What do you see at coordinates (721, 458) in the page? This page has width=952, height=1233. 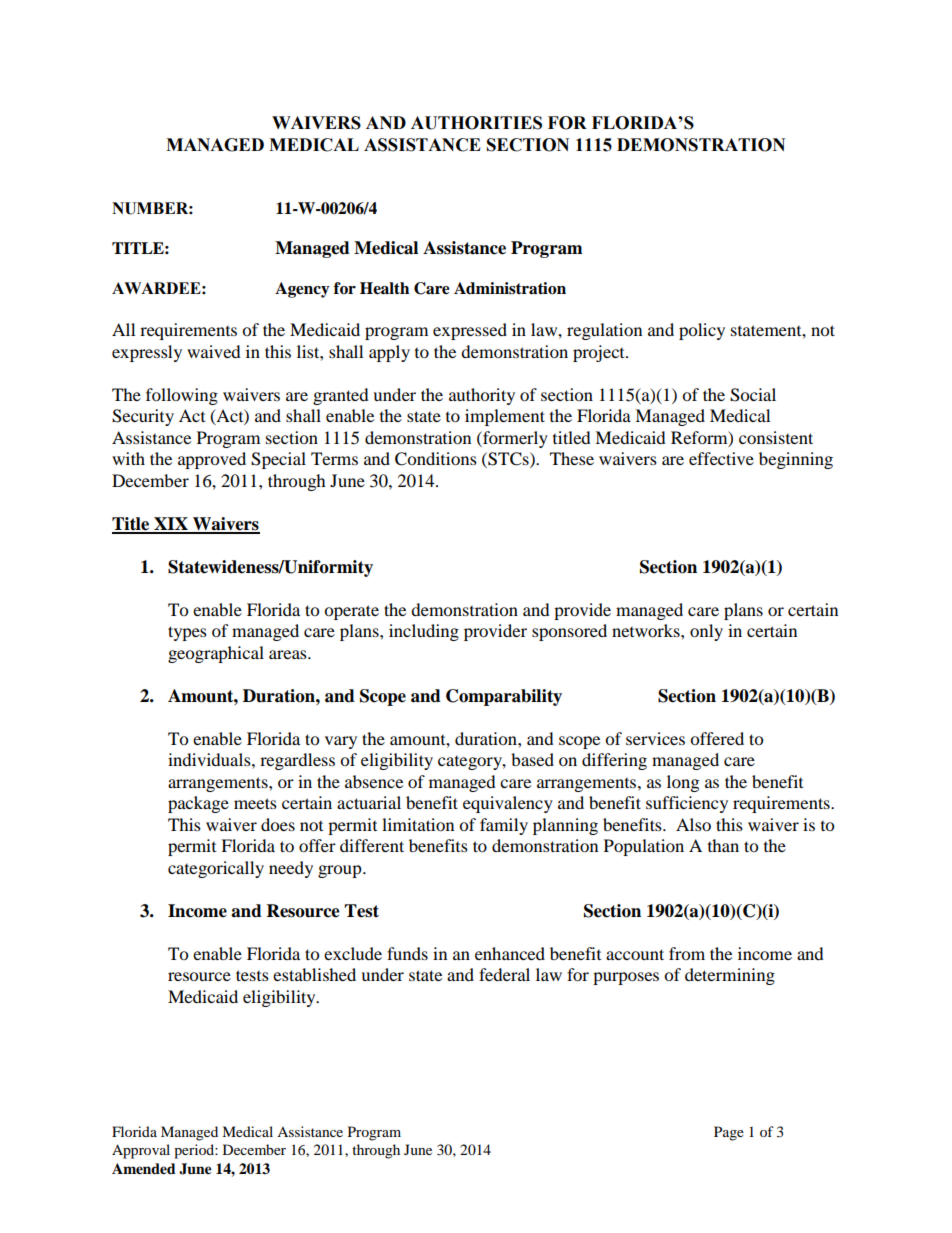 I see `effective` at bounding box center [721, 458].
